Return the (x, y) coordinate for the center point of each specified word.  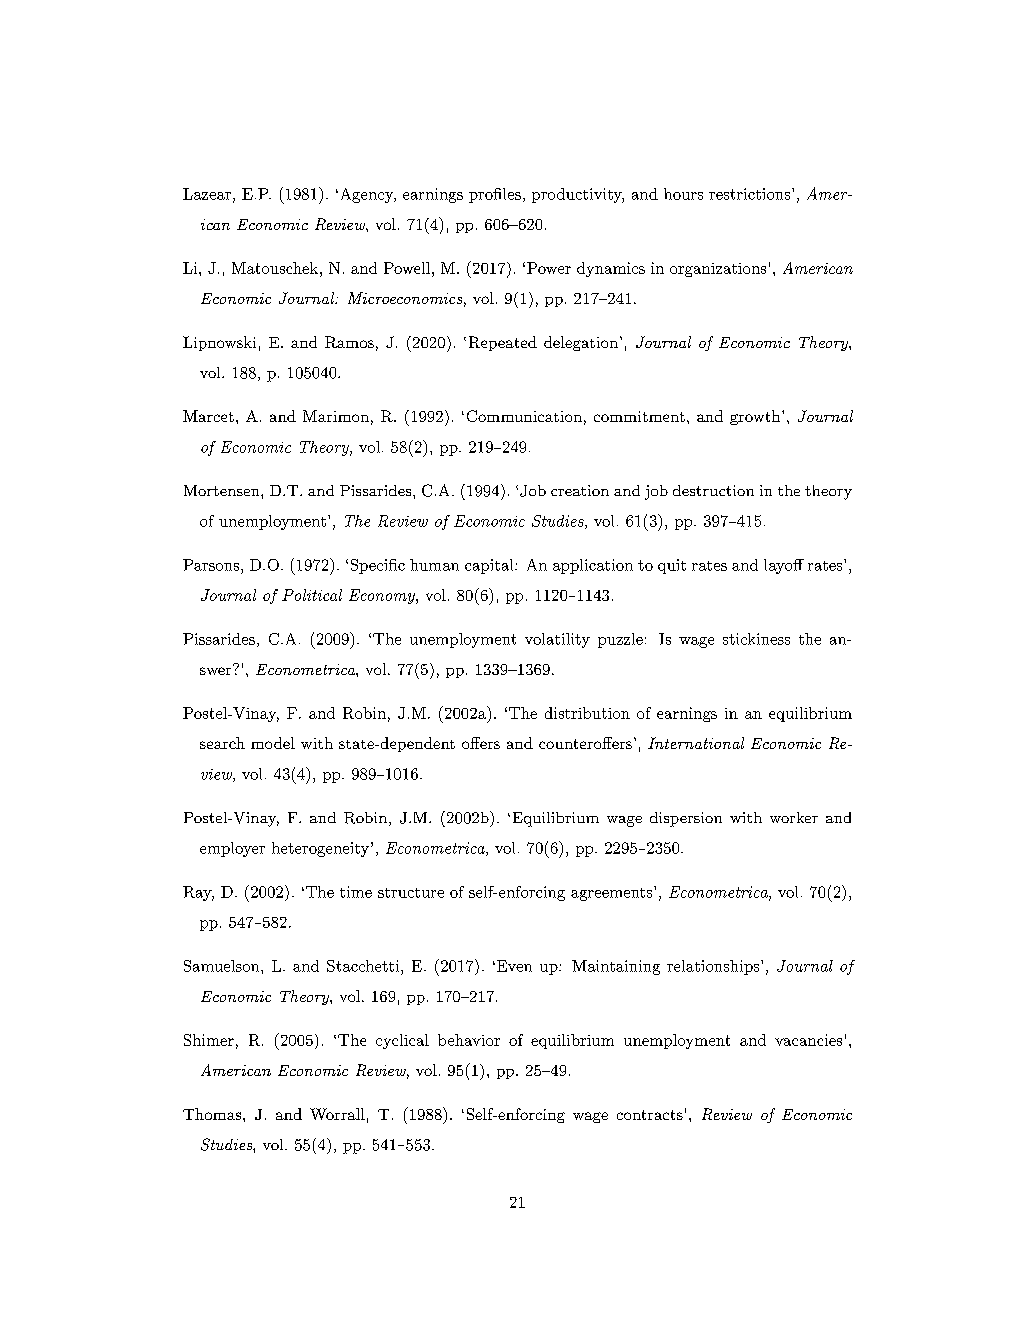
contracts (650, 1115)
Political (312, 595)
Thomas (213, 1114)
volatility (557, 640)
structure (411, 893)
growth (755, 417)
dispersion (686, 819)
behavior (469, 1040)
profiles (495, 195)
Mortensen (223, 490)
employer (232, 849)
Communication (524, 416)
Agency (366, 195)
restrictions (749, 194)
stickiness (756, 639)
